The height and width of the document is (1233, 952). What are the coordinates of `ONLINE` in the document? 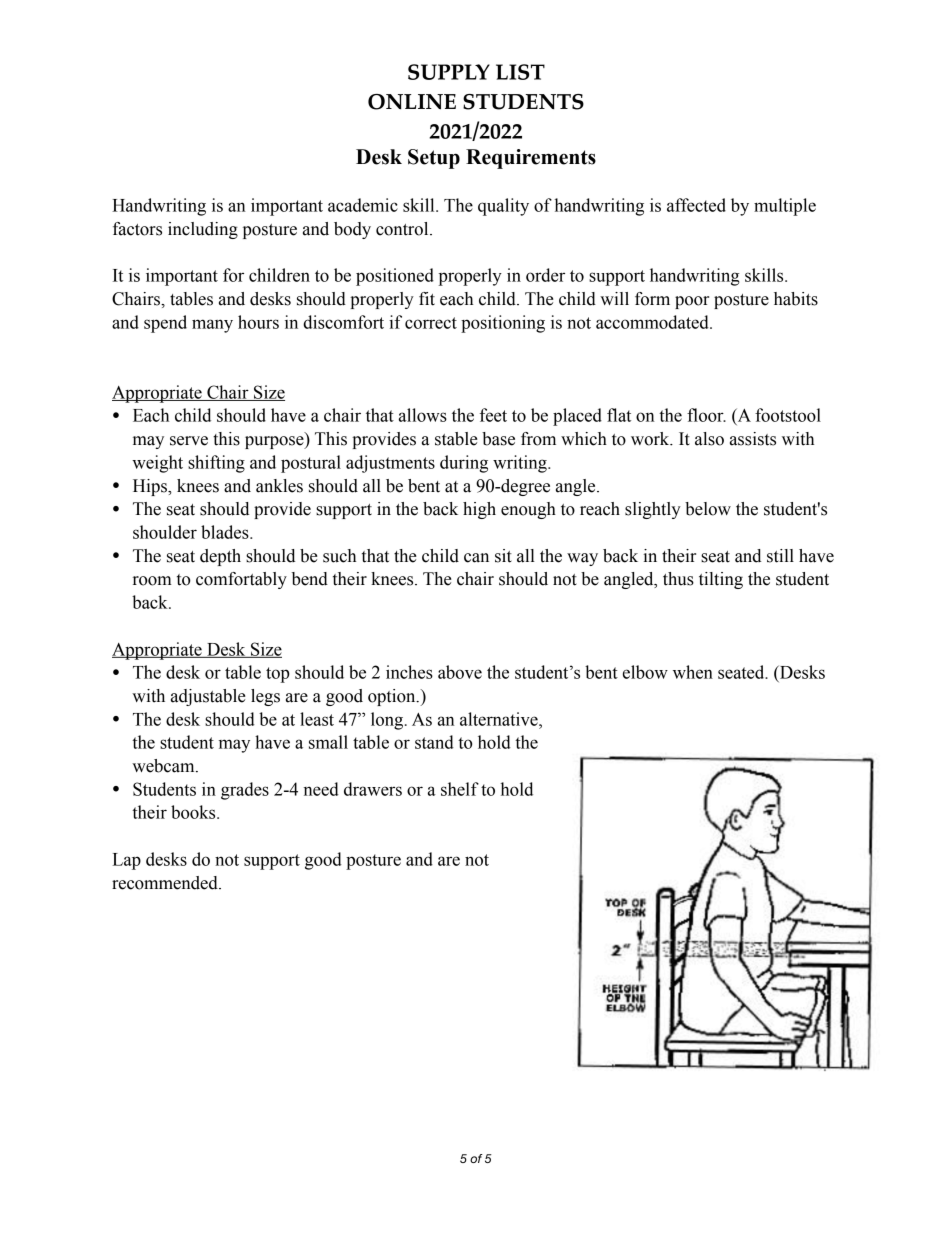 It's located at (412, 102).
